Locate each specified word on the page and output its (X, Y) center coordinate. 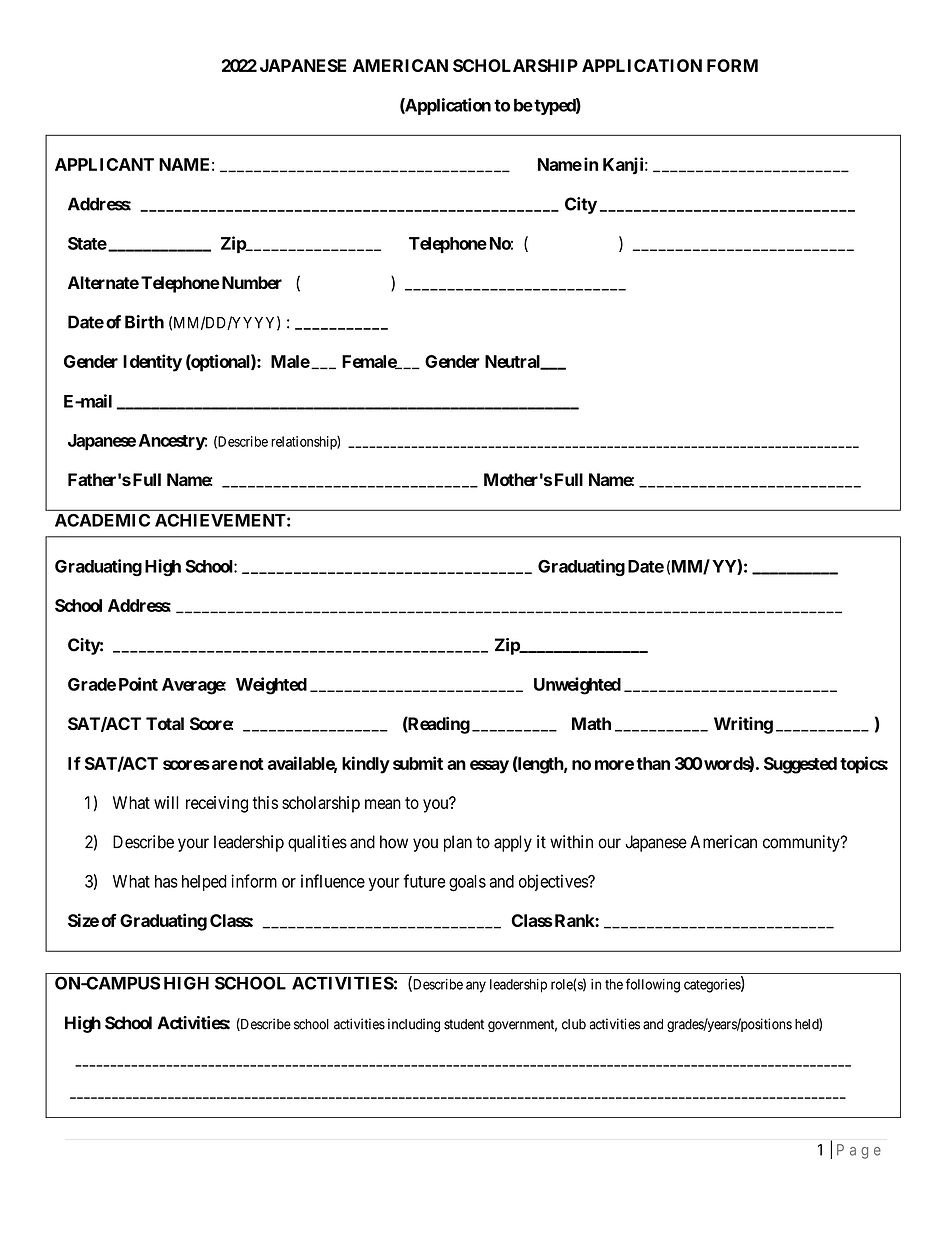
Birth (144, 322)
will (166, 802)
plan (458, 843)
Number (250, 282)
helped (204, 883)
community (802, 843)
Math (591, 723)
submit (418, 763)
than (653, 763)
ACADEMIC (102, 520)
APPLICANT (104, 164)
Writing (743, 725)
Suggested (800, 765)
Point (138, 684)
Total (165, 724)
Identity (152, 363)
